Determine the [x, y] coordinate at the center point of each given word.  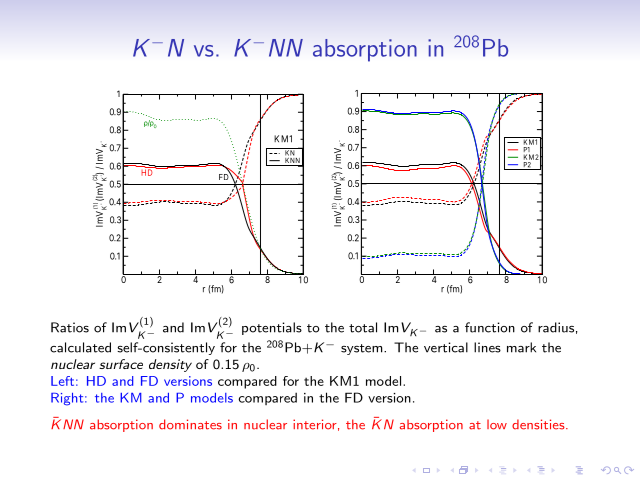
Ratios [70, 327]
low [497, 424]
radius [556, 327]
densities [539, 424]
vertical [446, 347]
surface [121, 364]
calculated [80, 347]
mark [521, 347]
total [363, 327]
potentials [272, 328]
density [170, 365]
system [363, 349]
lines [487, 347]
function [490, 327]
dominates [190, 424]
